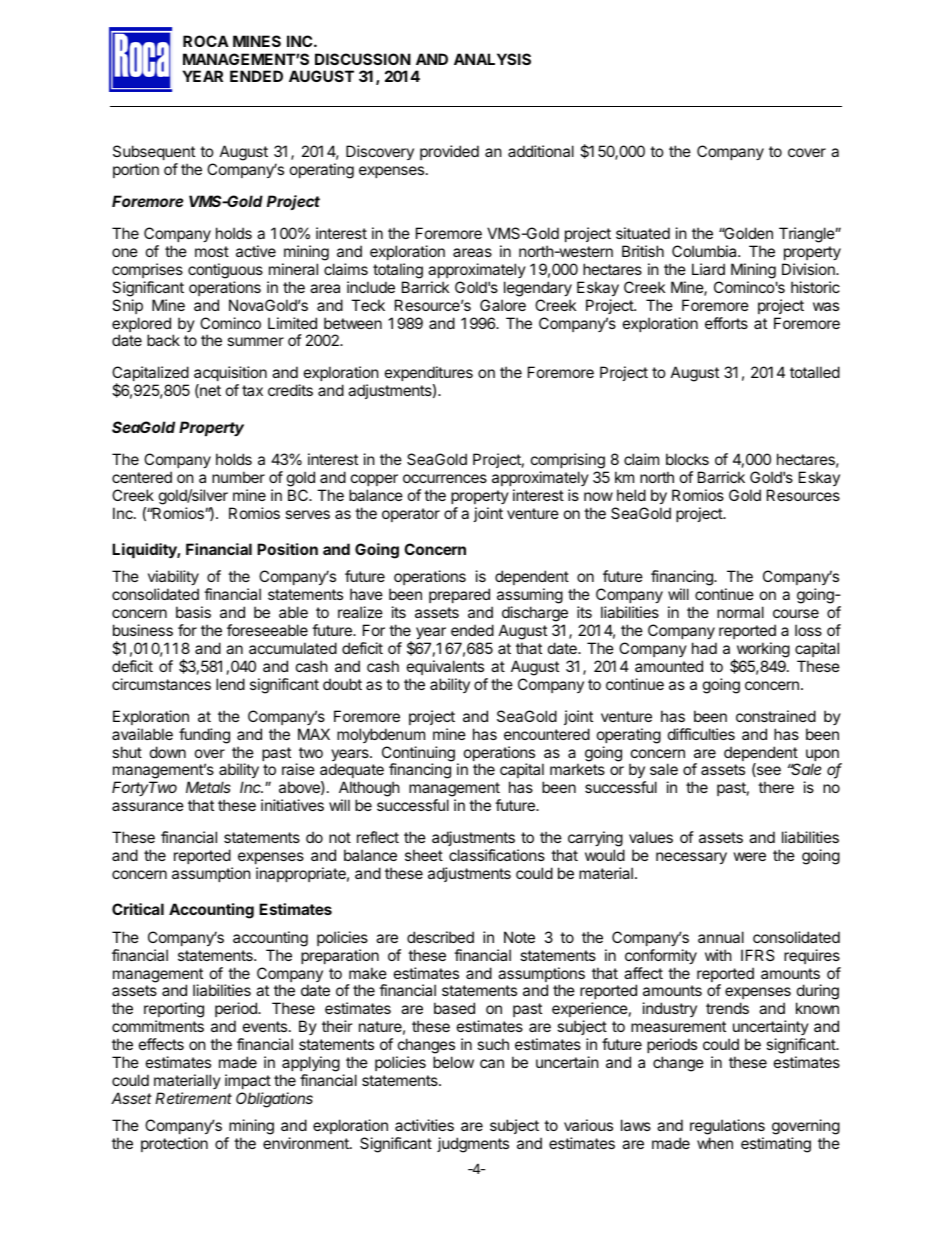 The height and width of the screenshot is (1233, 952). Describe the element at coordinates (445, 667) in the screenshot. I see `equivalents` at that location.
